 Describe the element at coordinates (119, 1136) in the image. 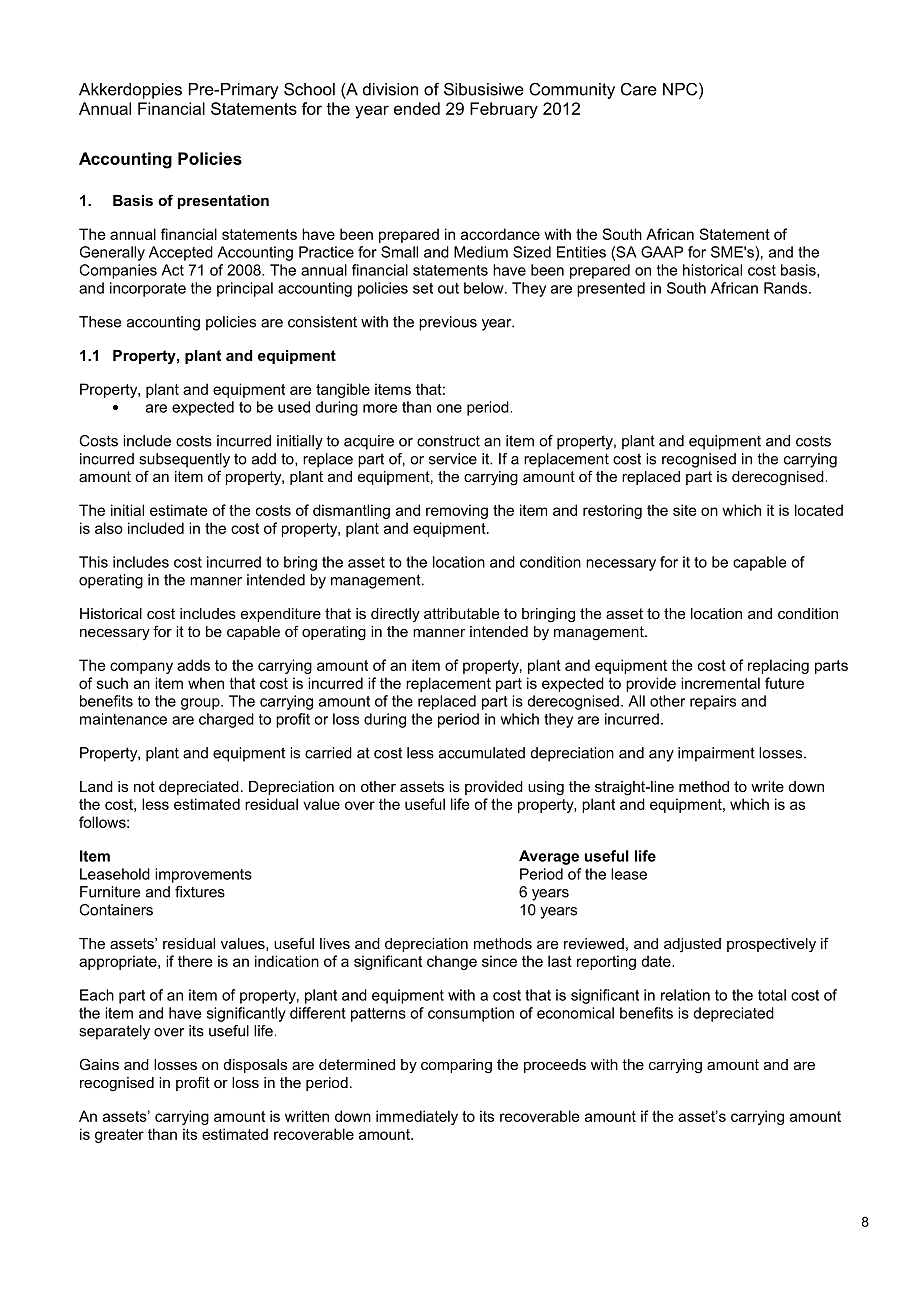

I see `greater` at that location.
